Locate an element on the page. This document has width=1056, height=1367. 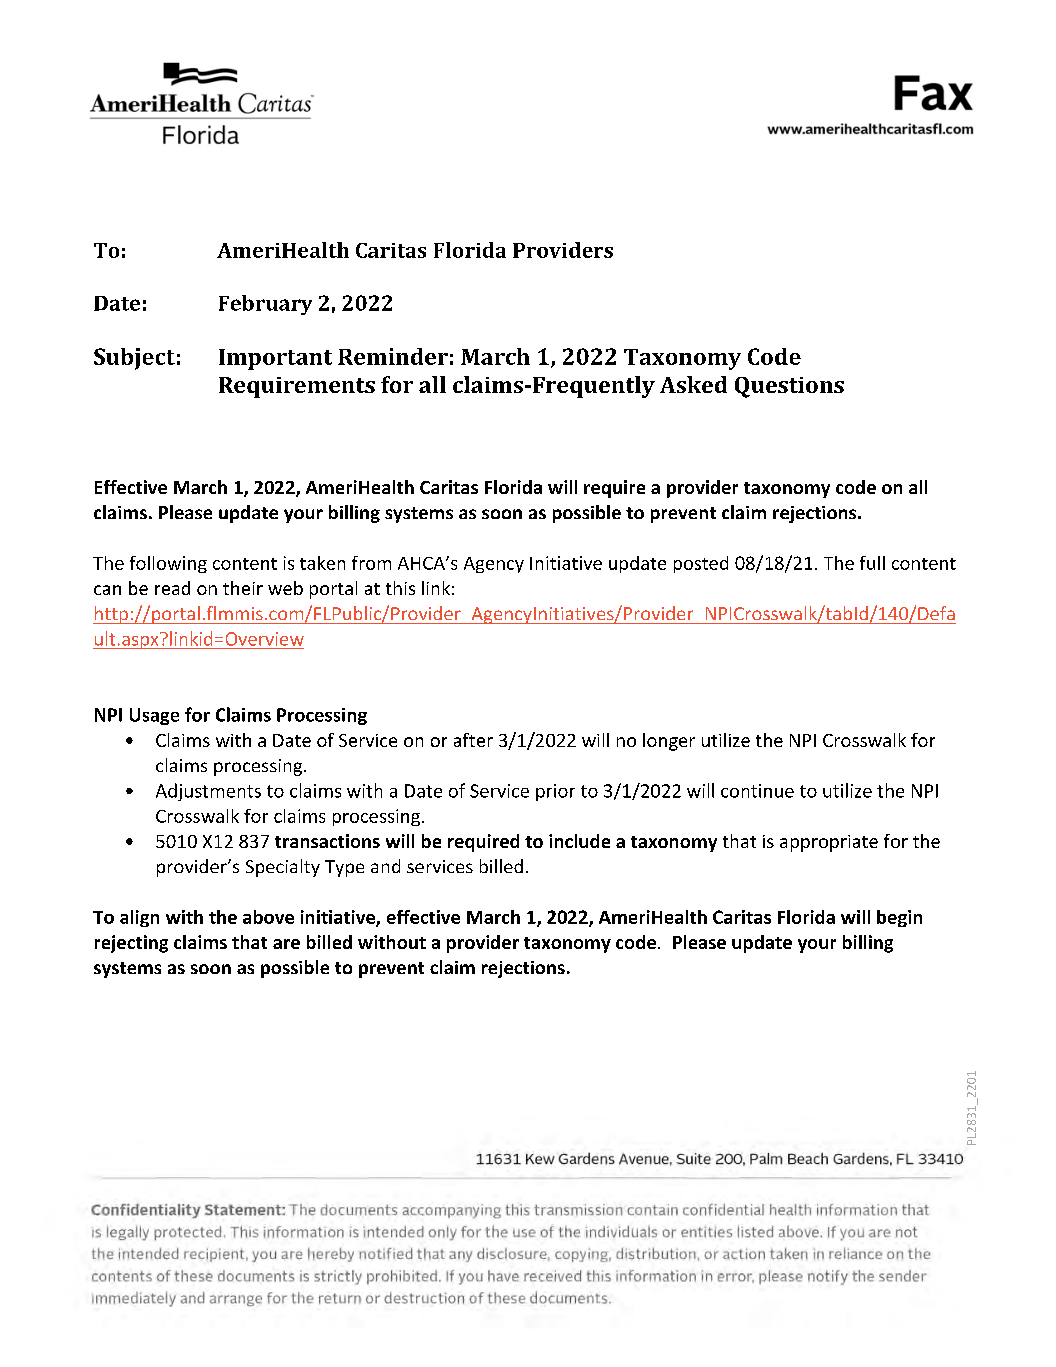
from is located at coordinates (371, 563).
